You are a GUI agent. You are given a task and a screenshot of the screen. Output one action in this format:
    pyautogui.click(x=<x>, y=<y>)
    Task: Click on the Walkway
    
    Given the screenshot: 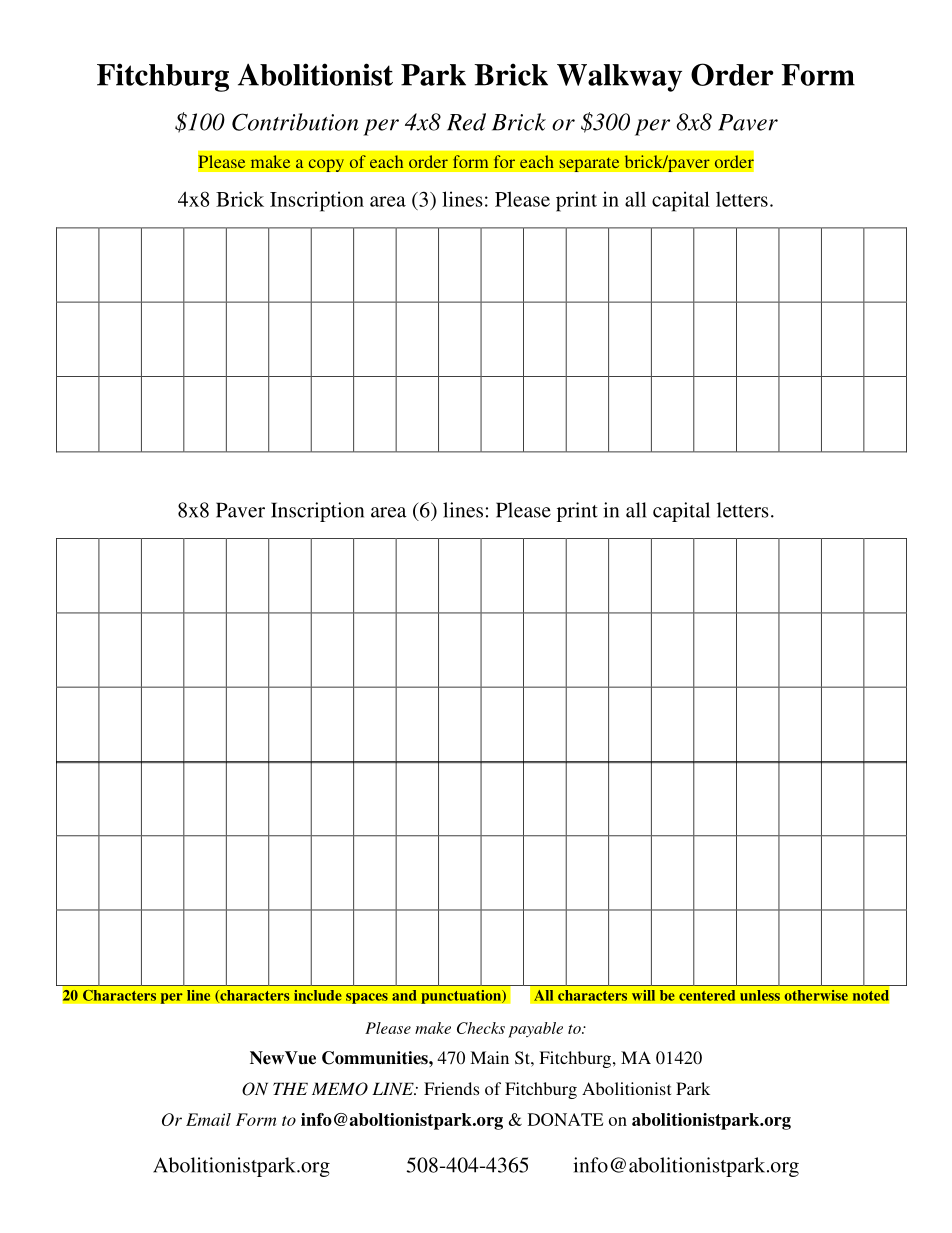 What is the action you would take?
    pyautogui.click(x=619, y=78)
